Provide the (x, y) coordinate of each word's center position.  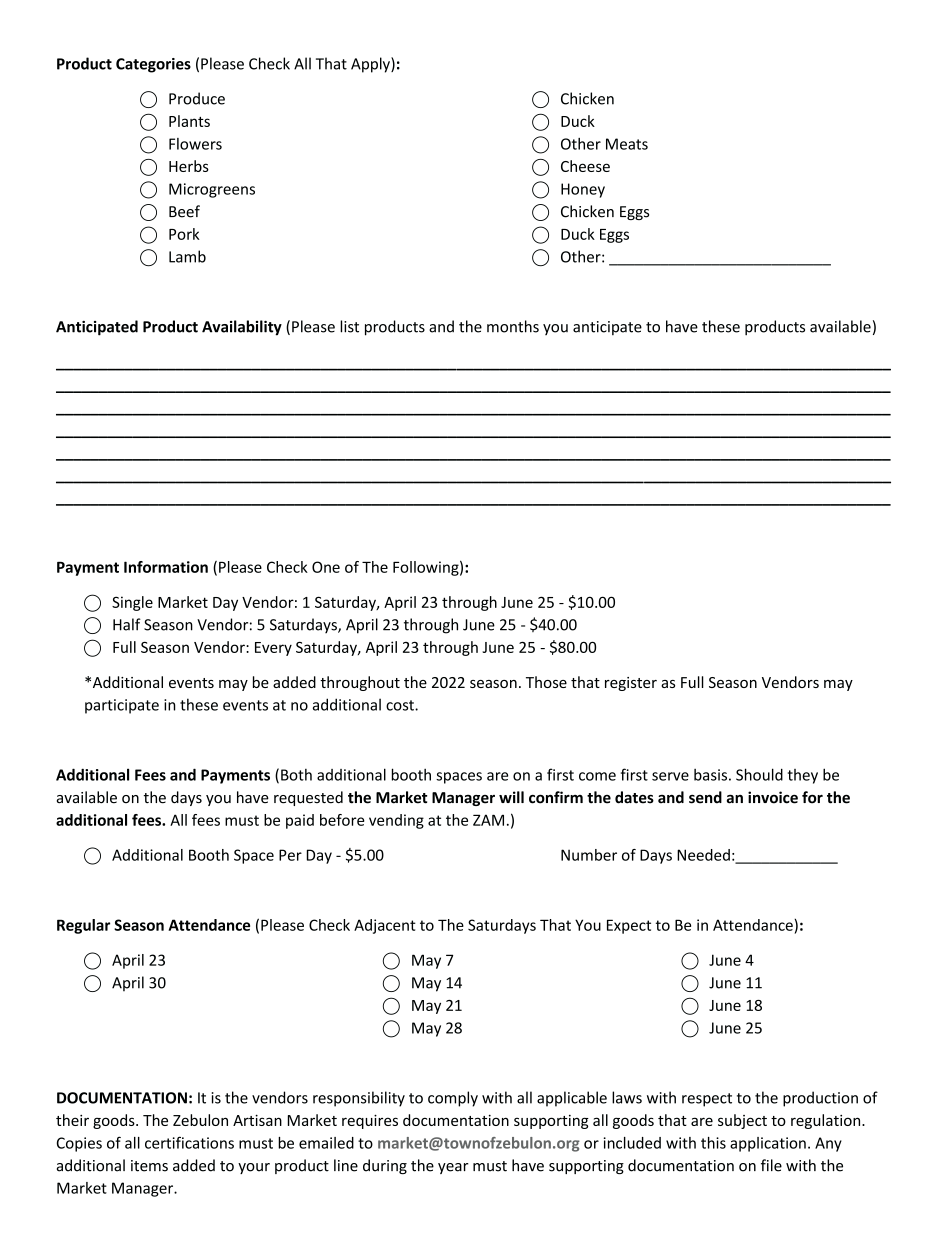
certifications (189, 1142)
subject (742, 1121)
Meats (627, 144)
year (453, 1168)
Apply (371, 65)
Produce (197, 98)
